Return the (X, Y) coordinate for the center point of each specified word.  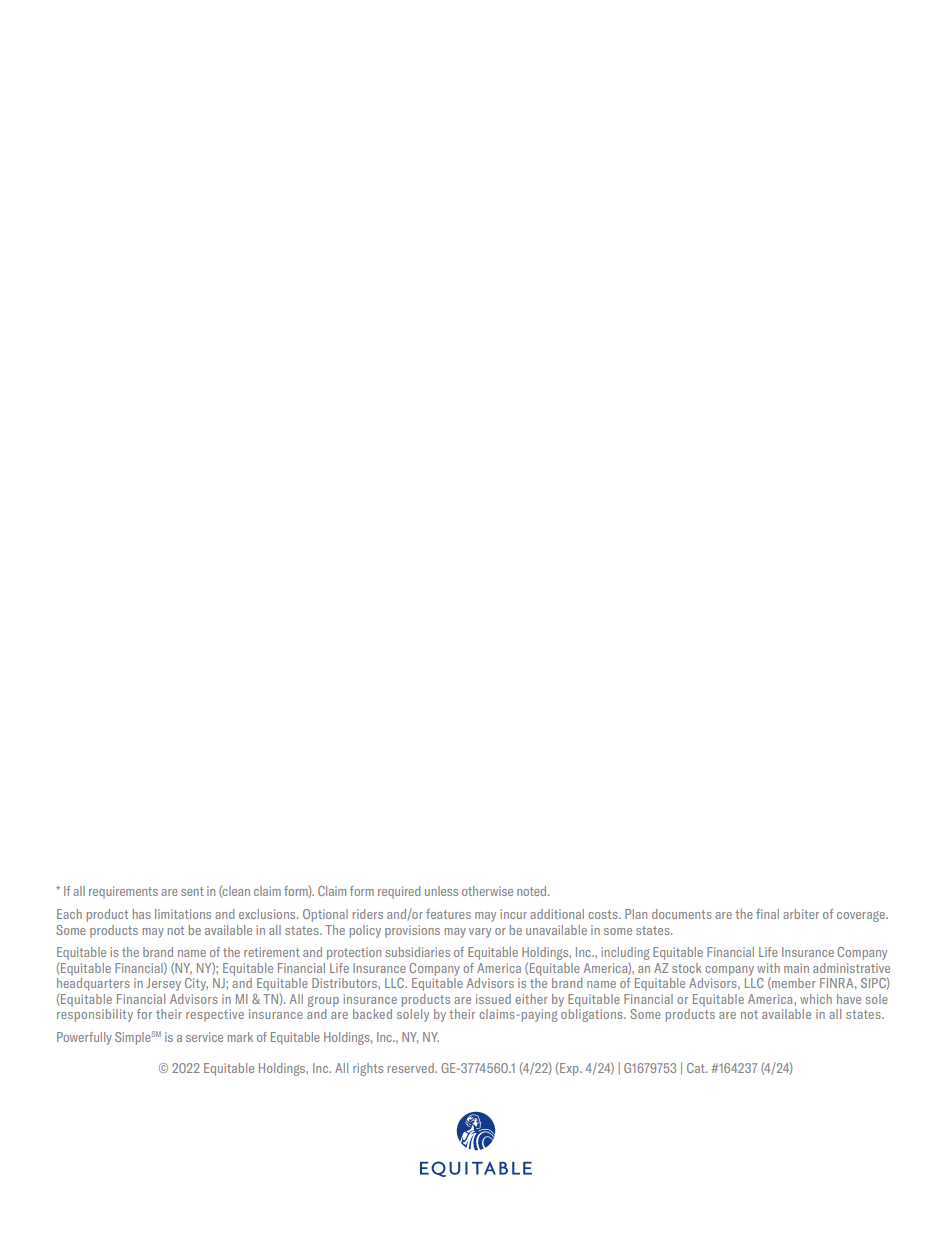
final (767, 914)
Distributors (345, 983)
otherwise (487, 891)
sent (192, 891)
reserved (412, 1068)
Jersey (163, 984)
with (768, 968)
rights (368, 1069)
